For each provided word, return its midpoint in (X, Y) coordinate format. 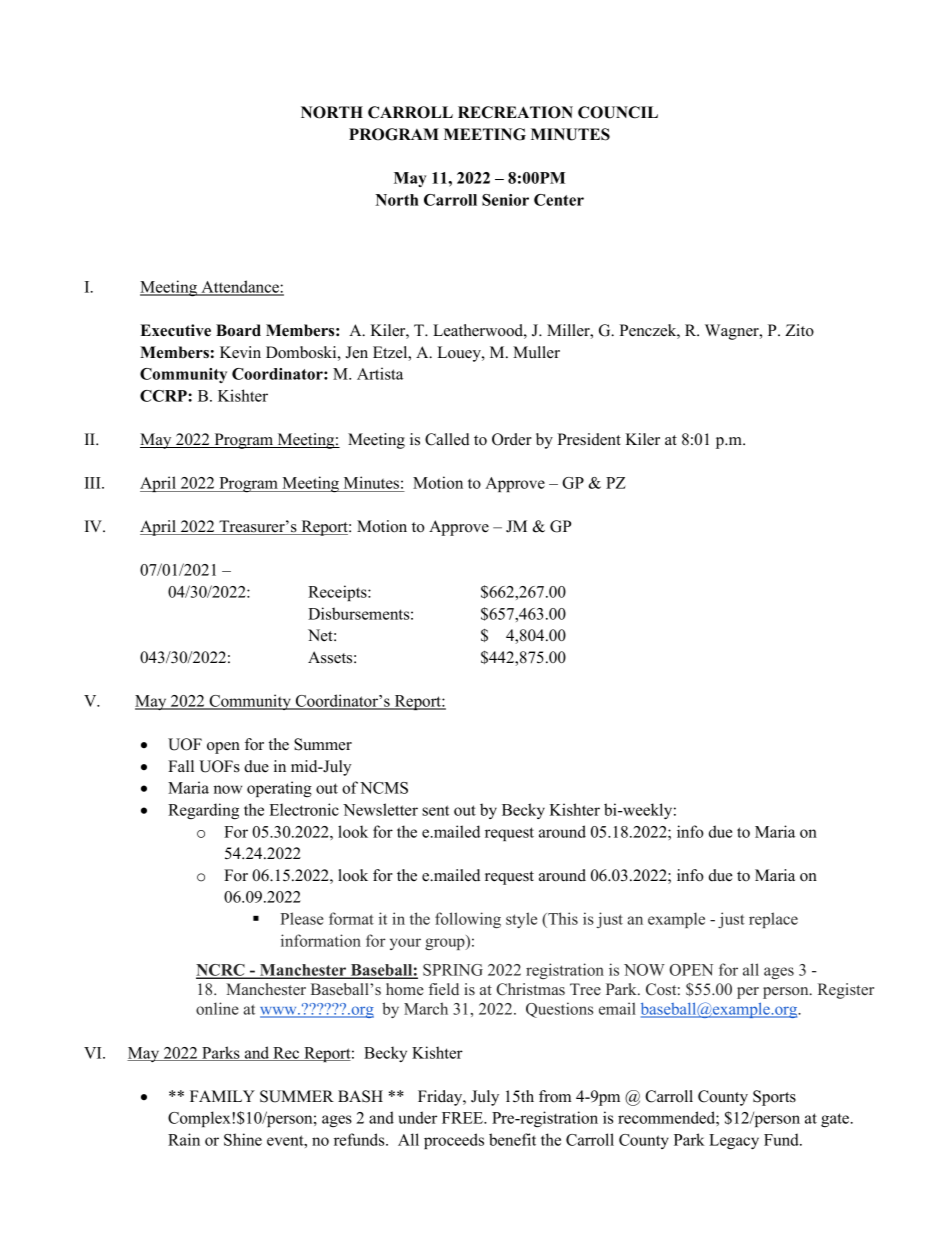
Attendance (240, 287)
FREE (463, 1118)
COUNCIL (618, 112)
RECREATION (515, 112)
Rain (184, 1139)
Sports (774, 1098)
